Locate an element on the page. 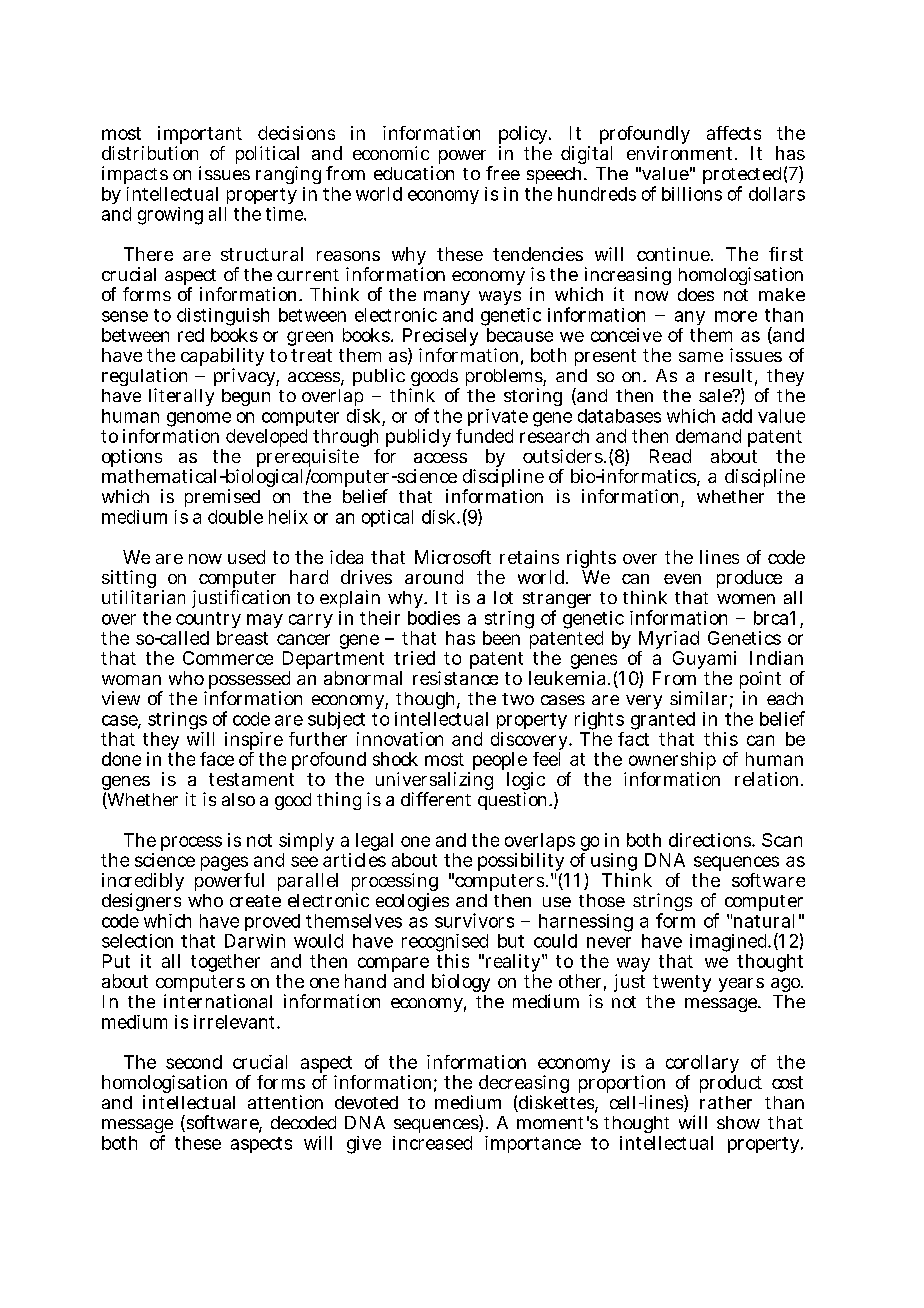  important is located at coordinates (200, 136).
